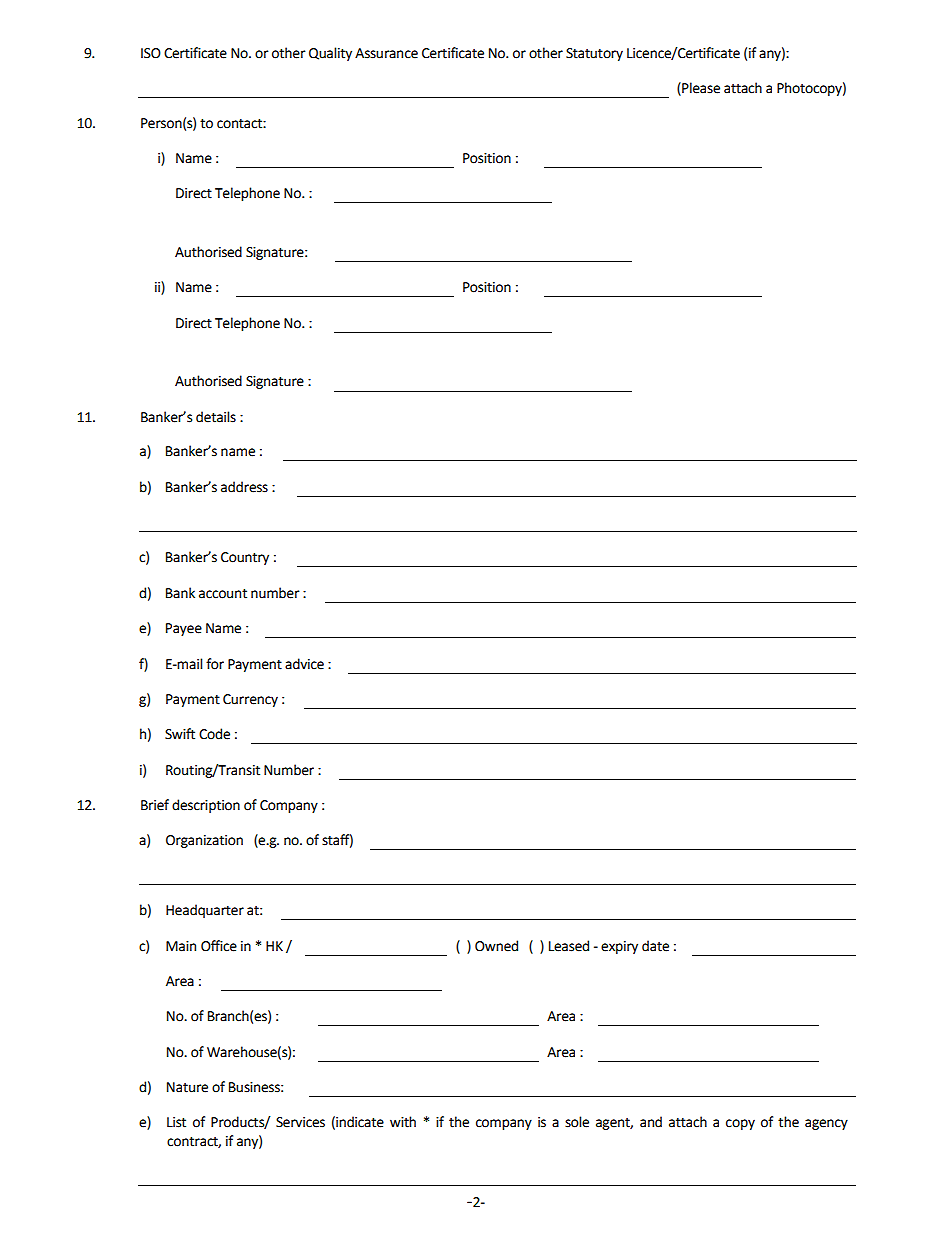  Describe the element at coordinates (244, 487) in the screenshot. I see `address` at that location.
